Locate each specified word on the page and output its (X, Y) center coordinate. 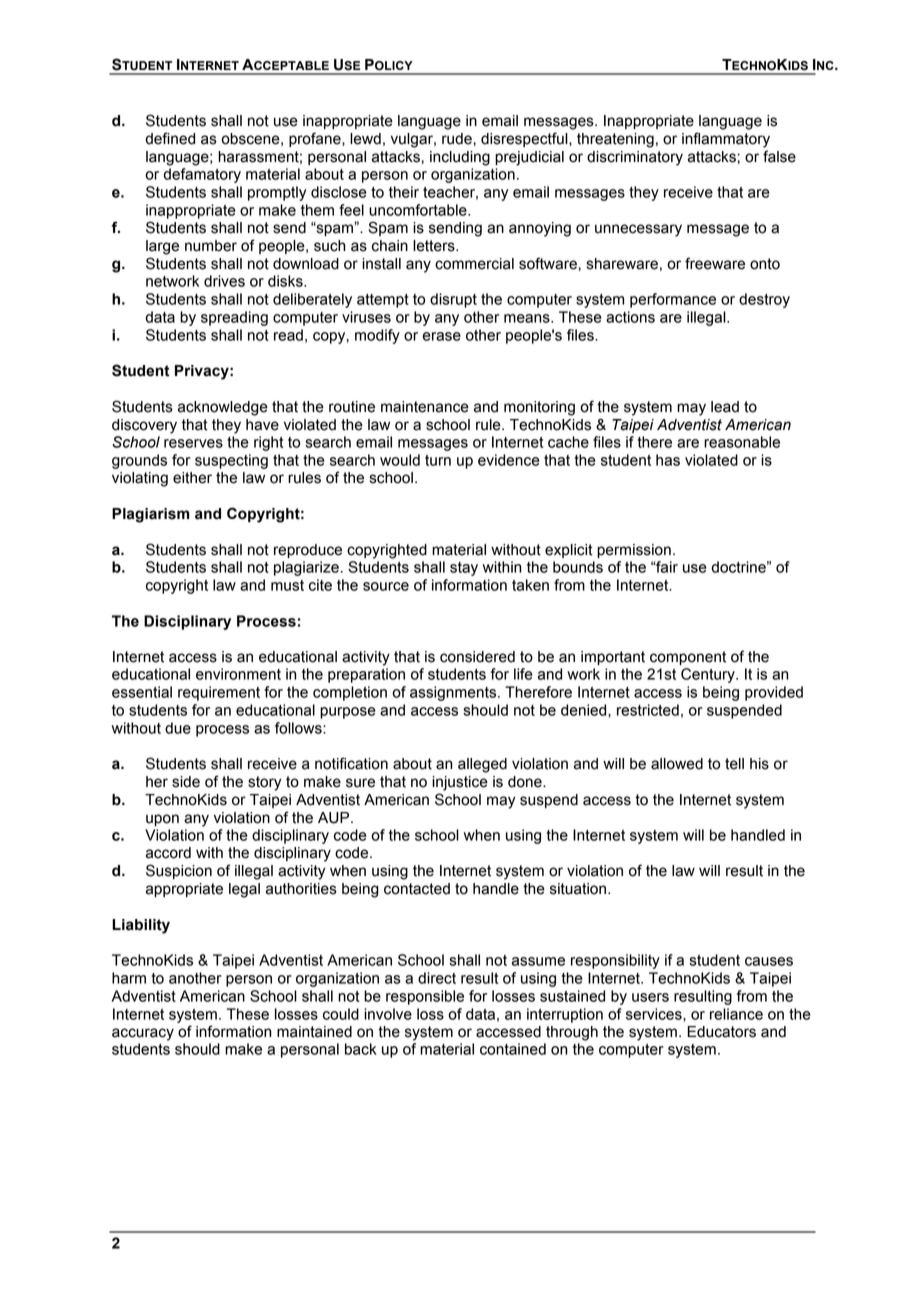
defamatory (202, 175)
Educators (722, 1032)
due (178, 728)
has (668, 460)
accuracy (143, 1034)
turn (438, 460)
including (460, 158)
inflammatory (726, 140)
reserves (193, 443)
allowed (677, 764)
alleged (482, 765)
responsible (425, 997)
